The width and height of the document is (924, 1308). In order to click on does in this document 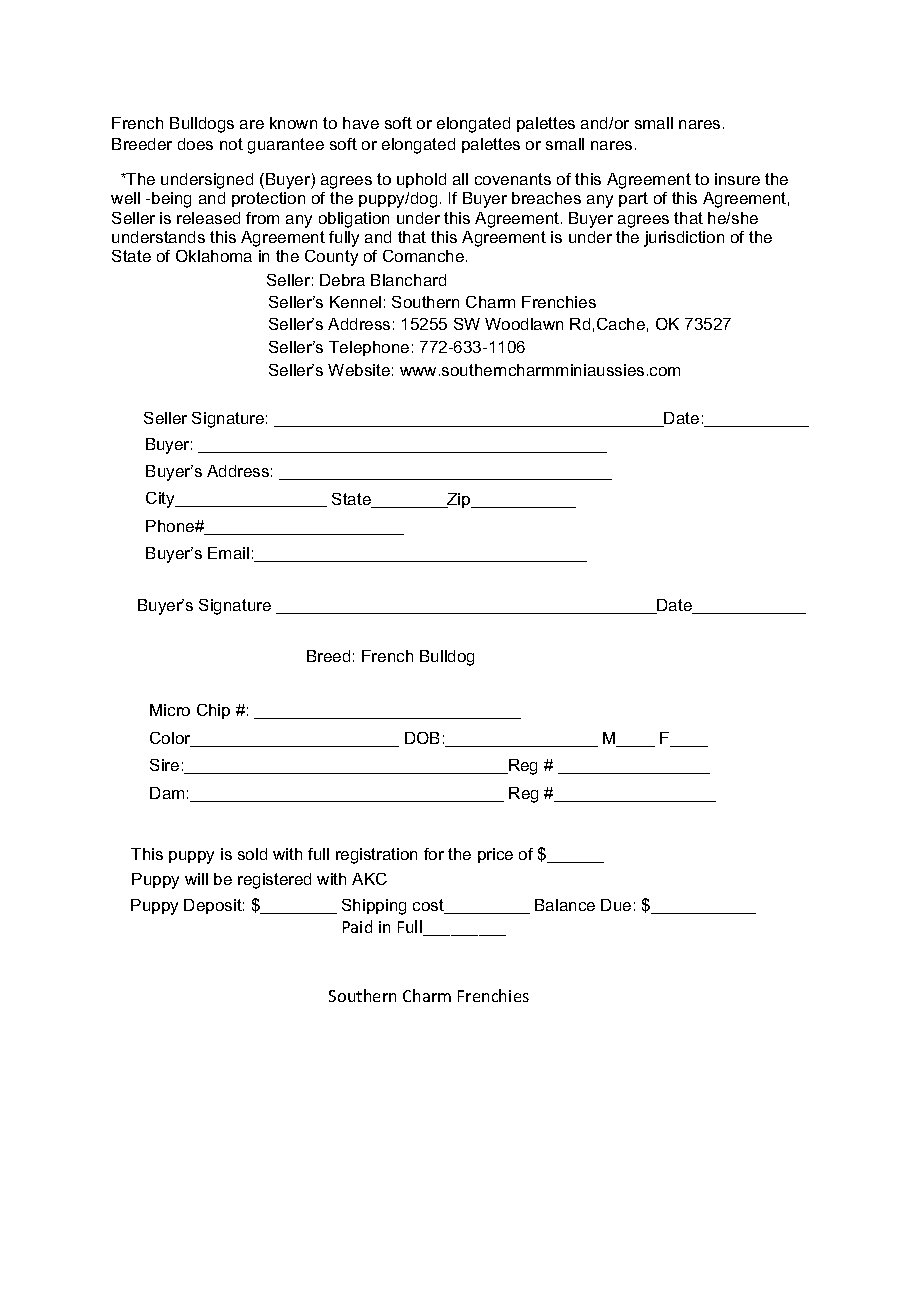, I will do `click(195, 144)`.
